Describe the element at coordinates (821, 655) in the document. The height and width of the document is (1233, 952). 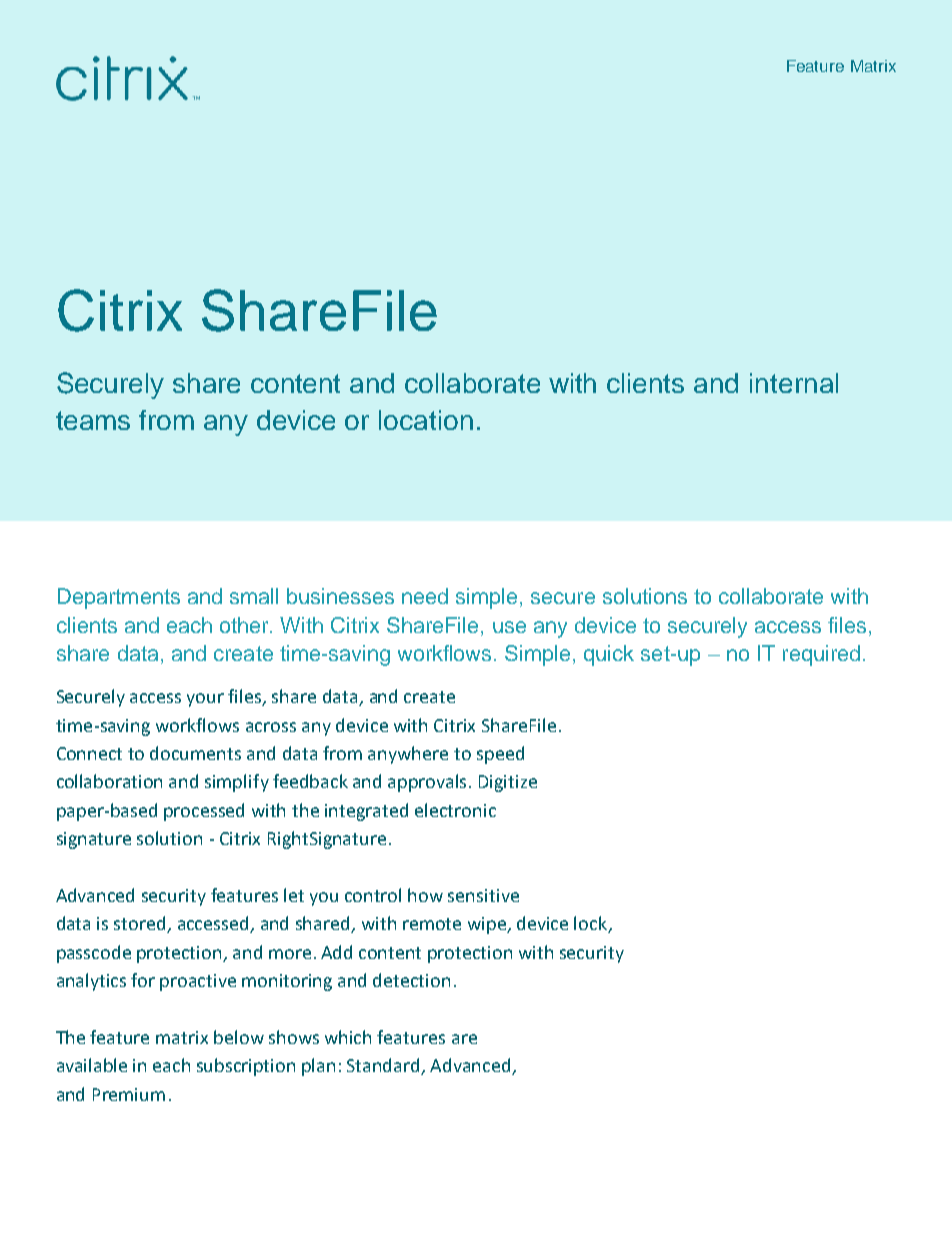
I see `required` at that location.
